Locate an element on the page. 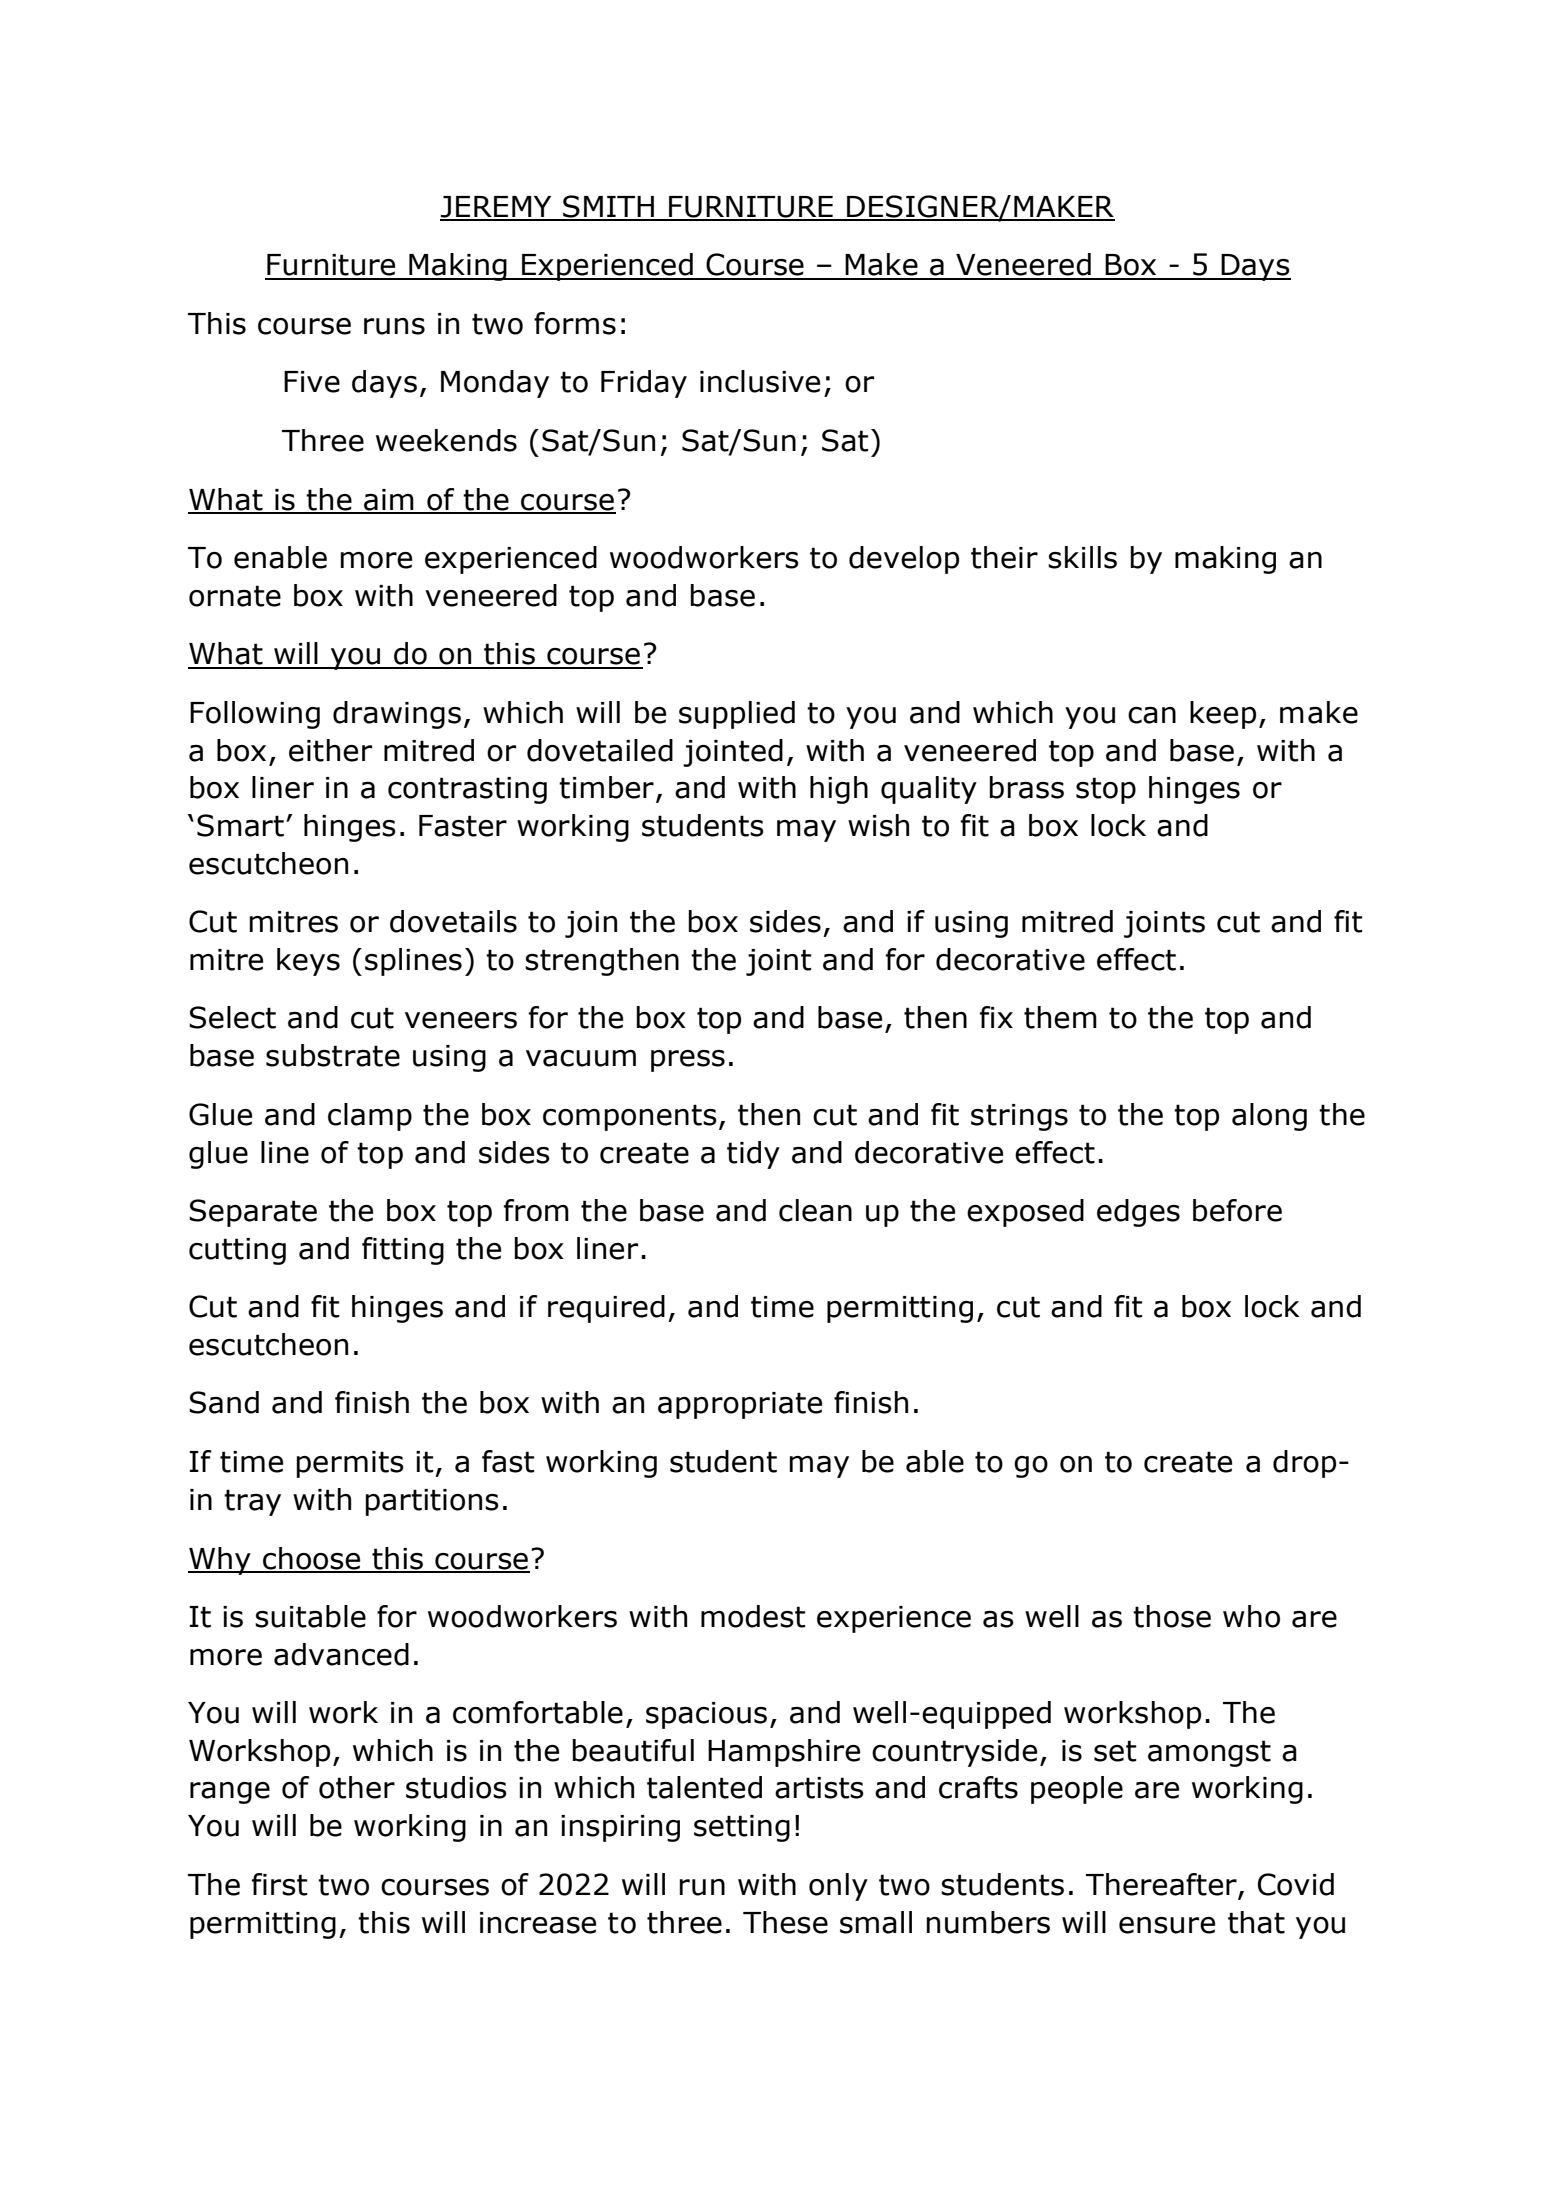 The image size is (1555, 2198). substrate is located at coordinates (333, 1055).
